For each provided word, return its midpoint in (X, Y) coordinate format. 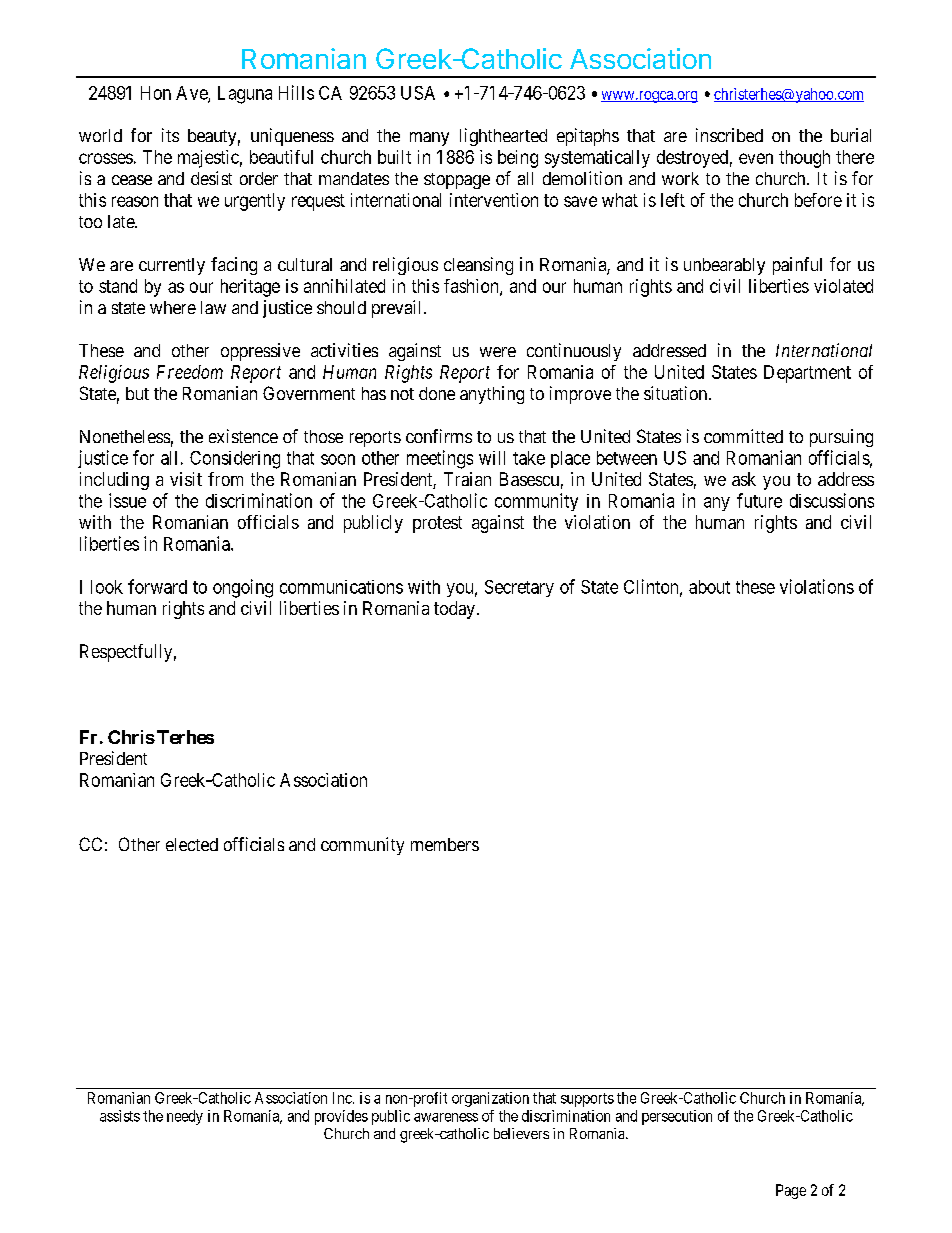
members (445, 844)
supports (587, 1100)
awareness (446, 1117)
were (498, 352)
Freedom (190, 372)
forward (157, 586)
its (170, 135)
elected (192, 844)
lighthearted (503, 137)
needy (185, 1117)
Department (807, 374)
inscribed (729, 135)
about (709, 587)
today (454, 610)
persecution (677, 1117)
